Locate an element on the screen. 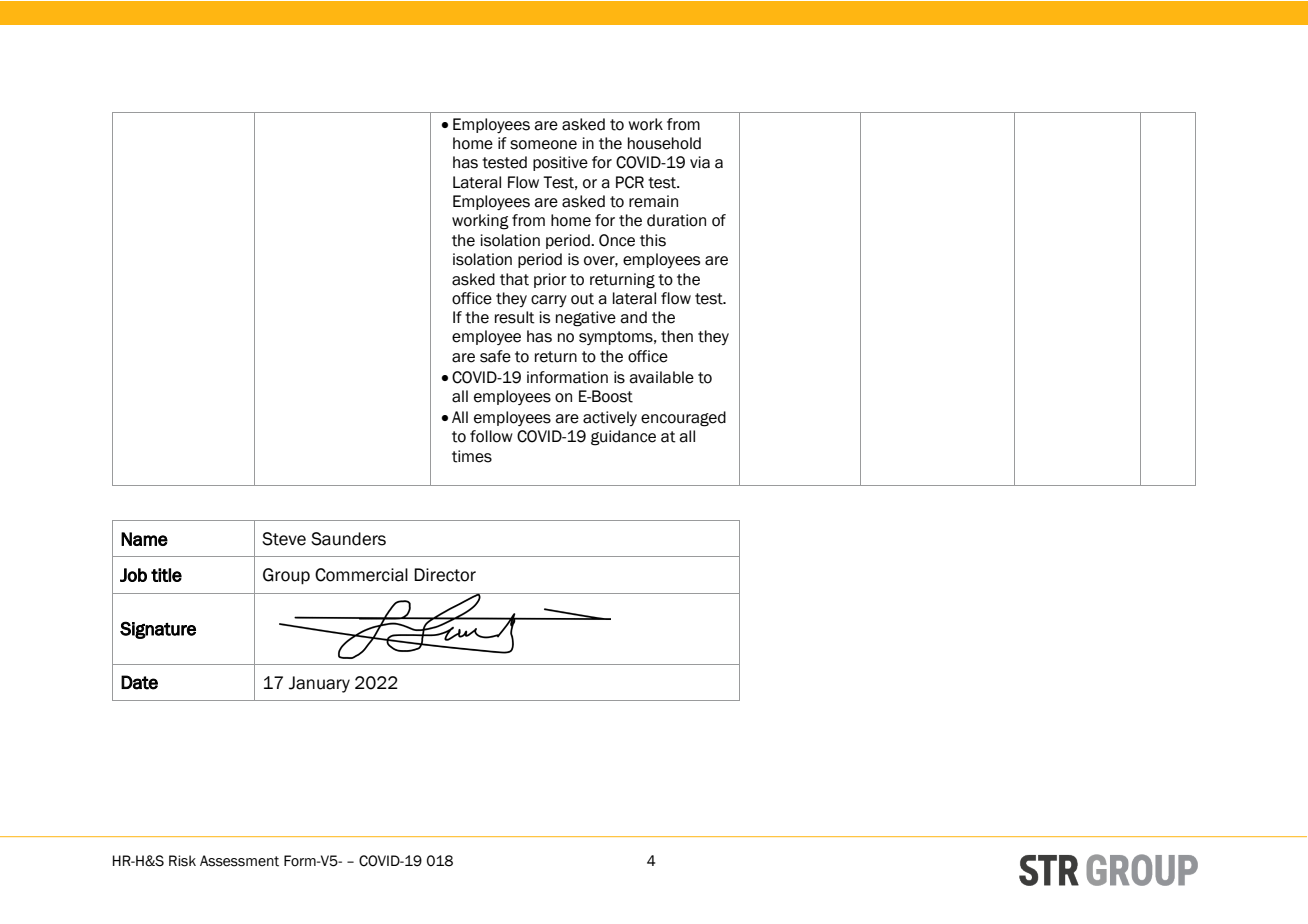  positive is located at coordinates (560, 163).
